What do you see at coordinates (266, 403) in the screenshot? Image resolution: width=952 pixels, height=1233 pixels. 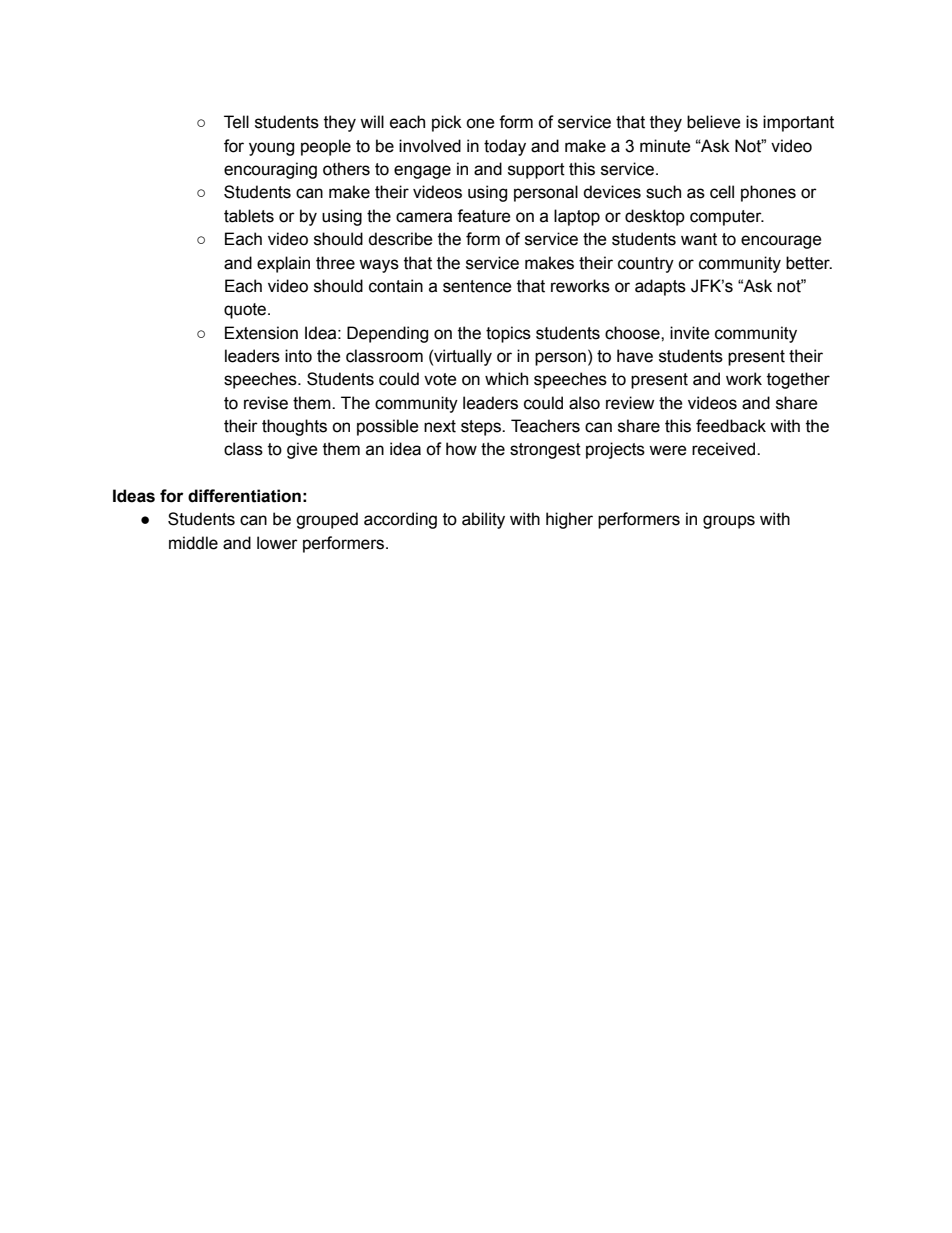 I see `revise` at bounding box center [266, 403].
